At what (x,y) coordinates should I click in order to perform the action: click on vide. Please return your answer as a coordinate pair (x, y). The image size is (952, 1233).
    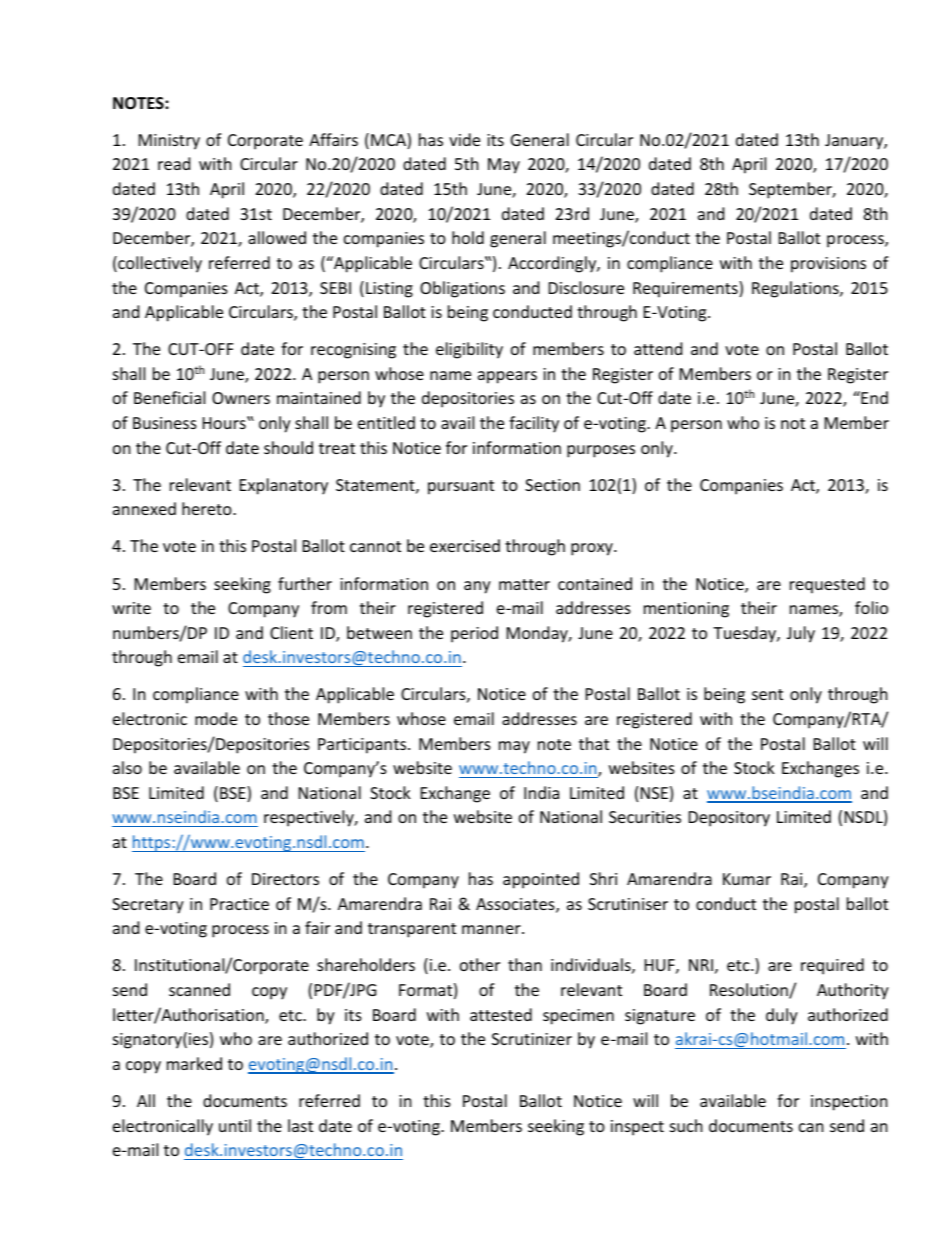
    Looking at the image, I should click on (464, 139).
